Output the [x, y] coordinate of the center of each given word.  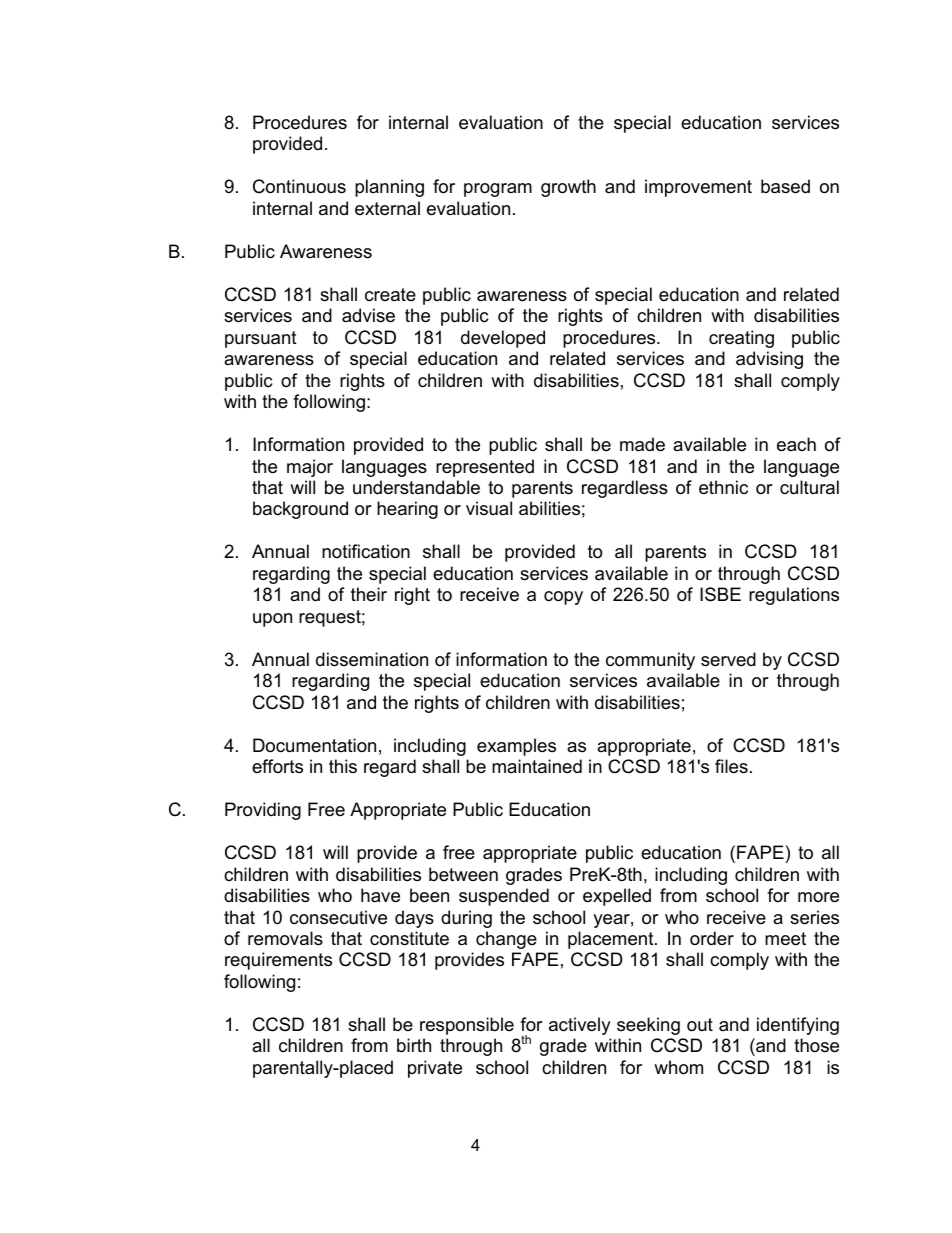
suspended [504, 897]
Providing [263, 811]
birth [414, 1045]
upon [272, 620]
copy [563, 598]
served [728, 659]
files [731, 766]
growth [568, 188]
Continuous [299, 186]
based [785, 186]
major [310, 468]
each [796, 444]
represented [485, 468]
